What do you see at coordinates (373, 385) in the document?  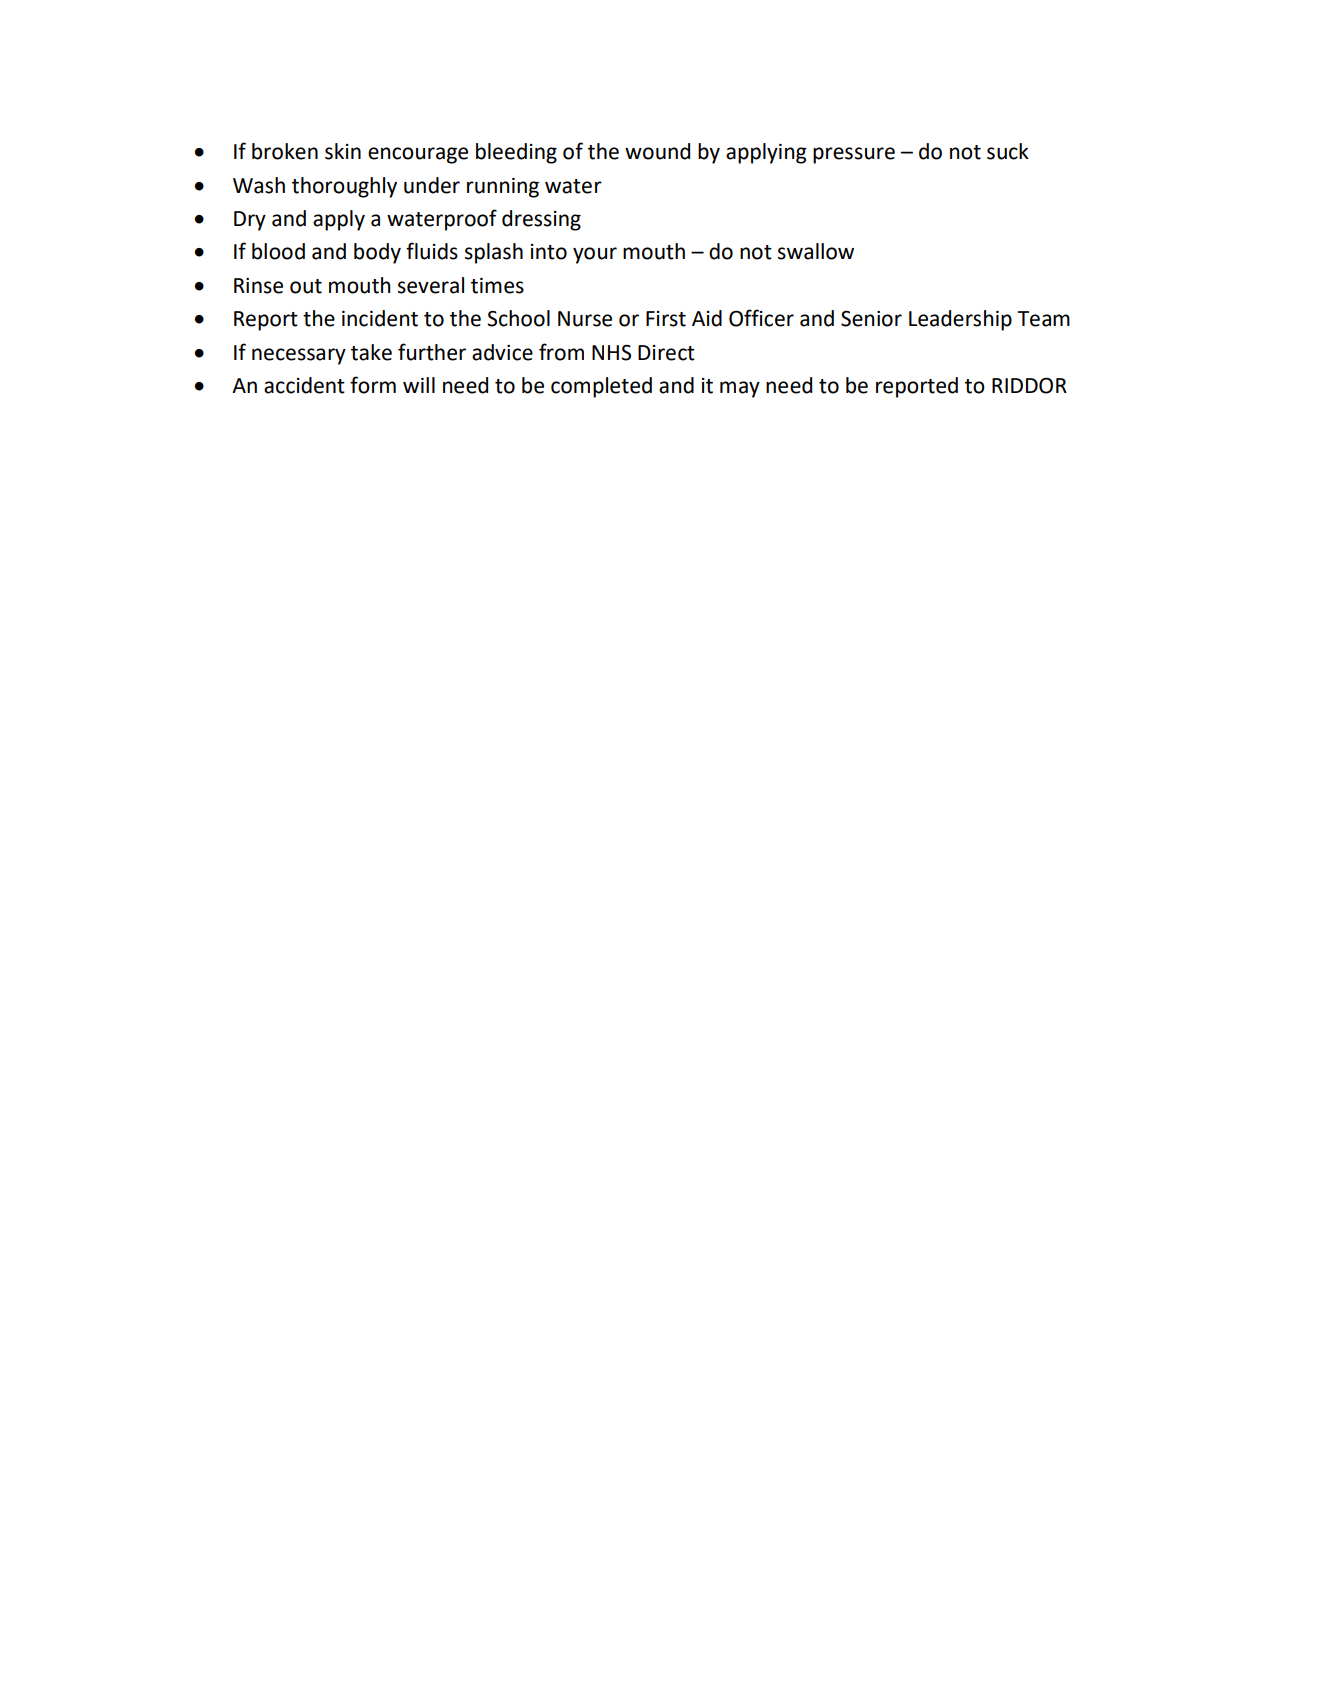 I see `form` at bounding box center [373, 385].
